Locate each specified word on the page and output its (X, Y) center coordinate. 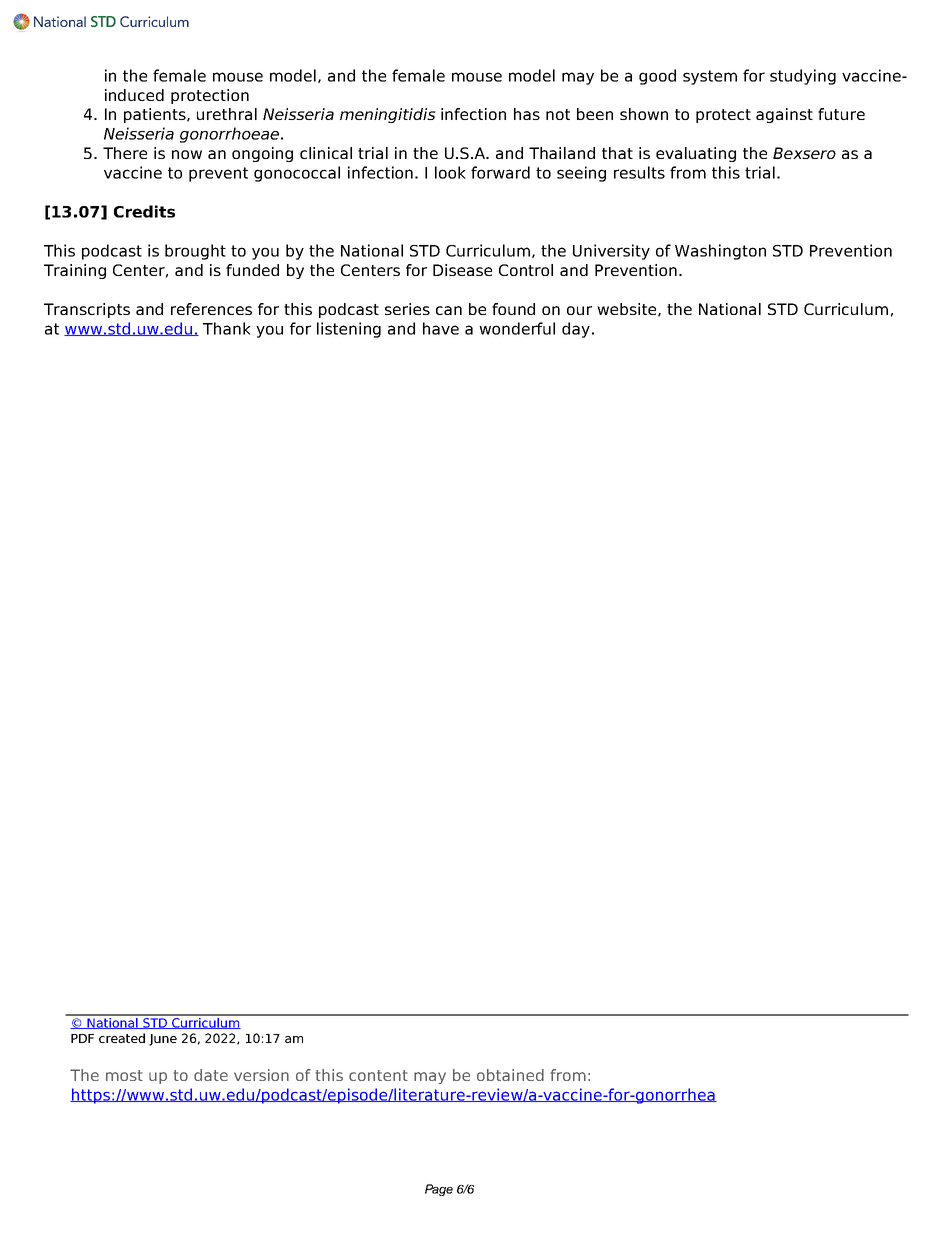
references (211, 309)
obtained (510, 1075)
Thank (227, 328)
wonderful (517, 328)
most (124, 1075)
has (527, 114)
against (784, 115)
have (441, 328)
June (163, 1040)
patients (156, 115)
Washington (720, 252)
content (378, 1075)
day (576, 330)
